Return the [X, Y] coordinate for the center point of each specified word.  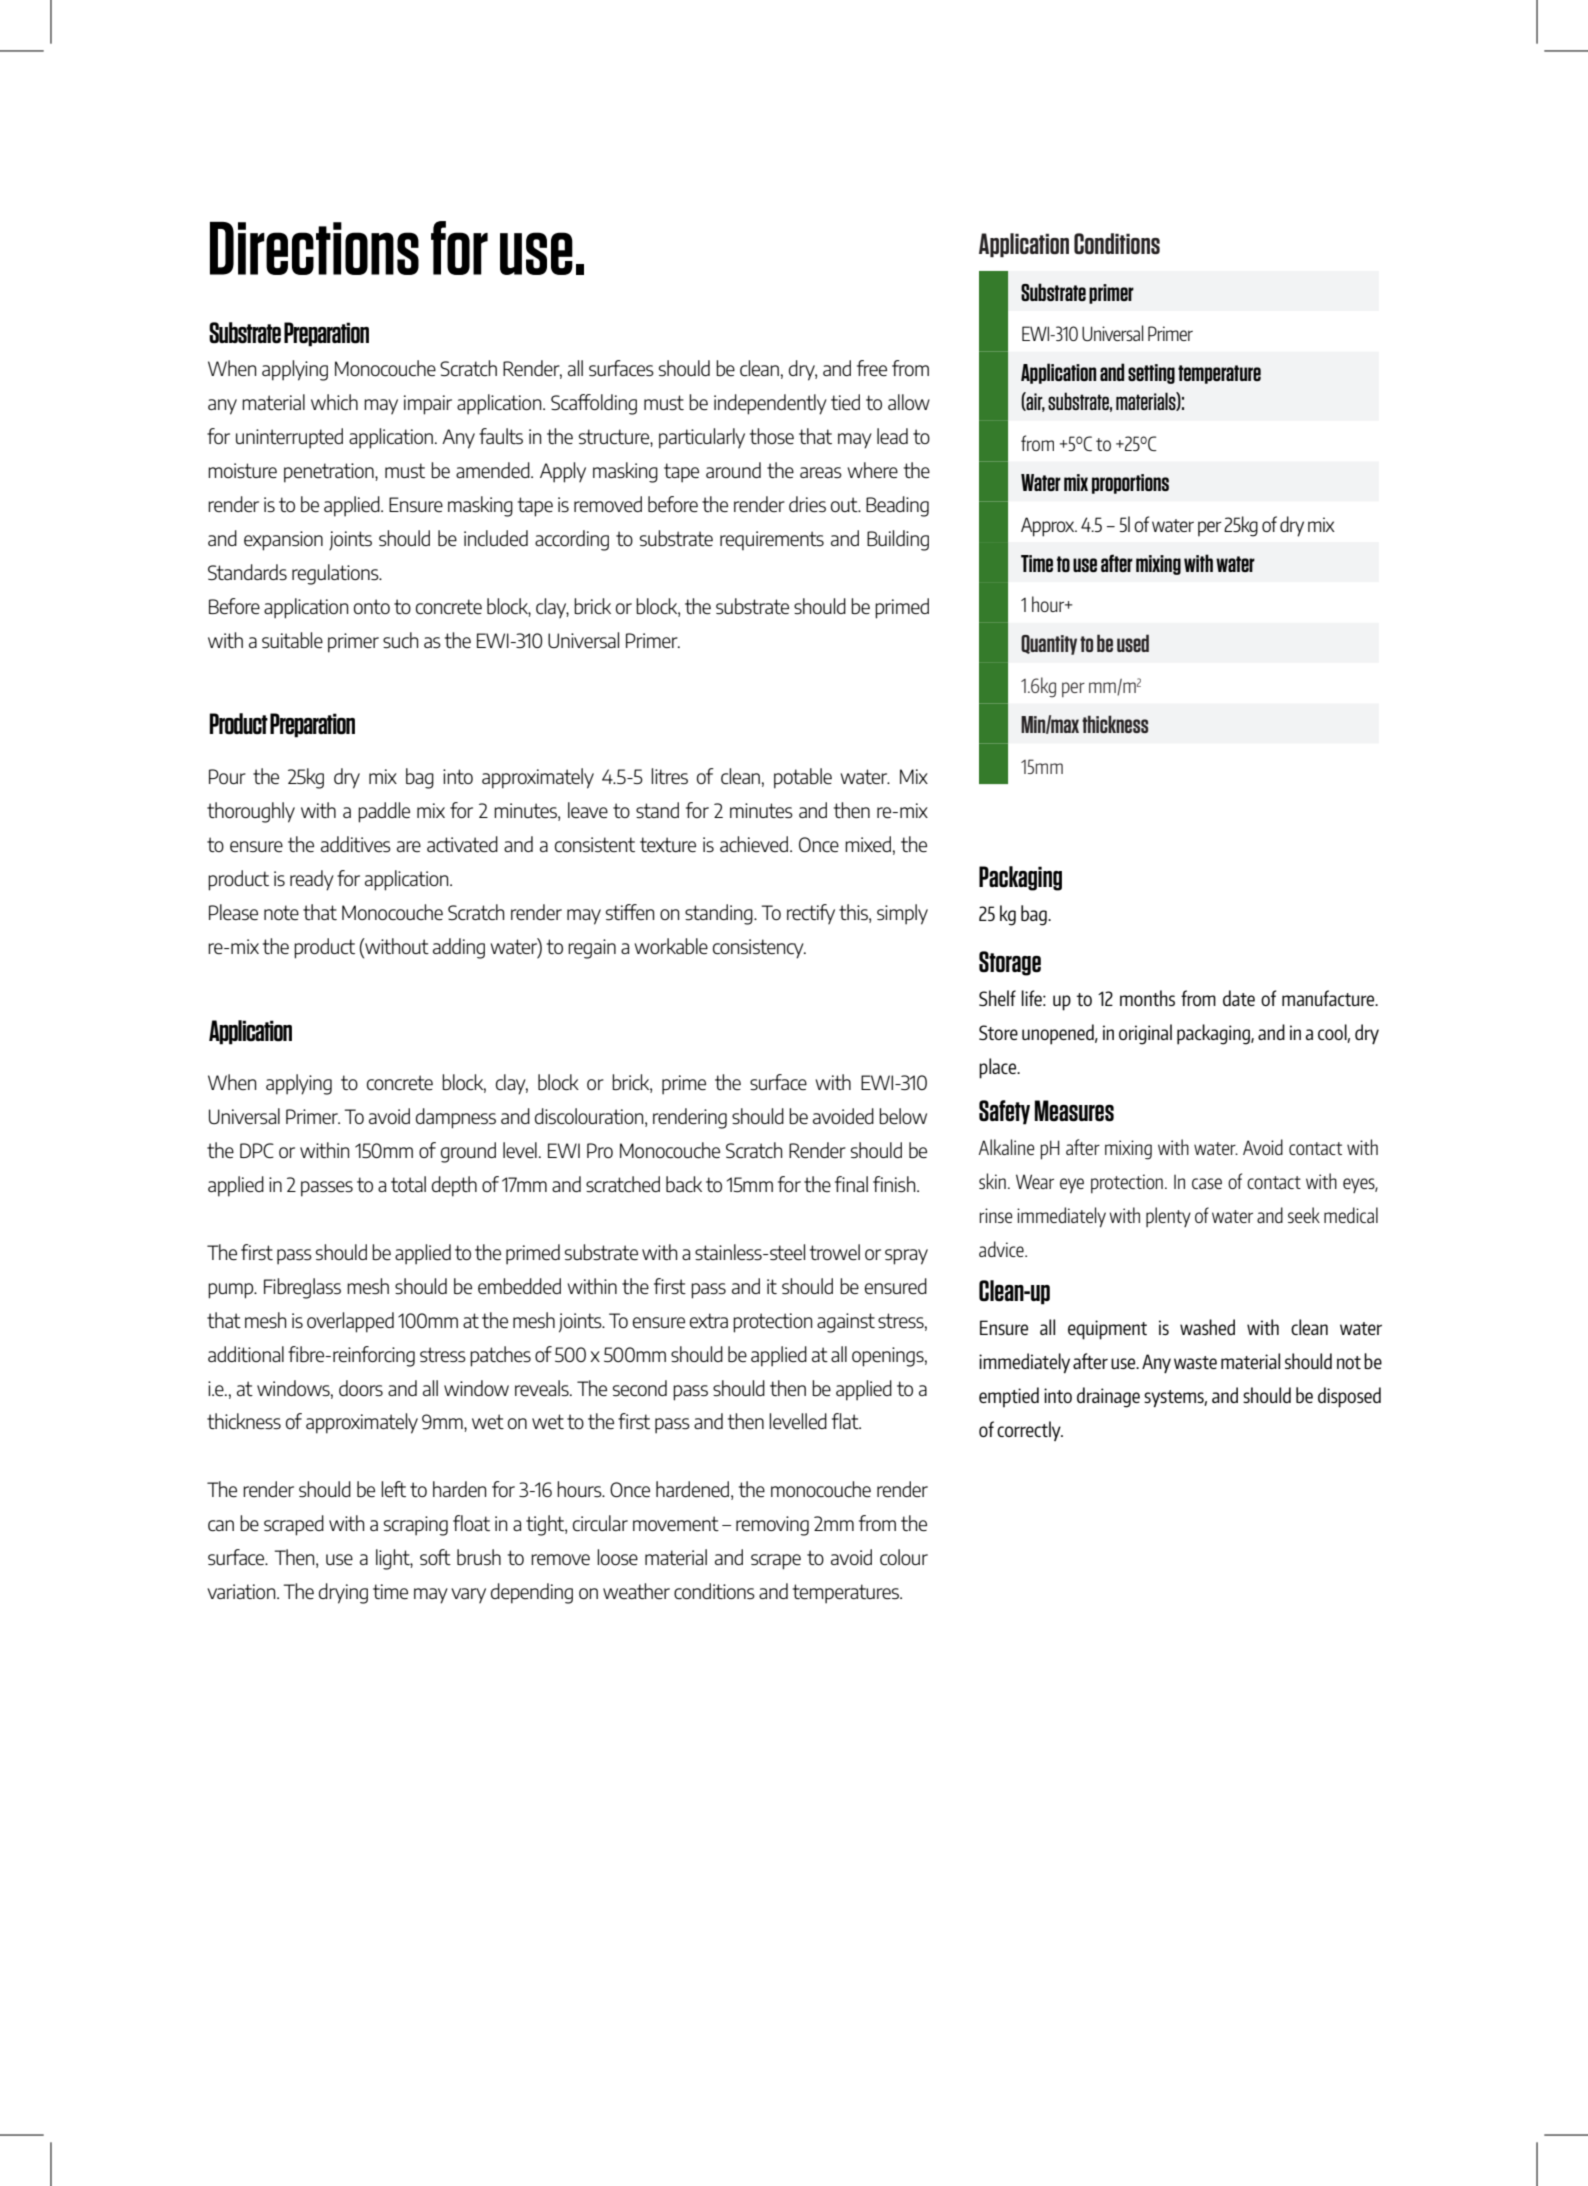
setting [1151, 374]
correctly [1030, 1431]
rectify [811, 914]
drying [343, 1593]
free [872, 368]
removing [772, 1526]
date [1239, 998]
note [281, 912]
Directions [314, 248]
